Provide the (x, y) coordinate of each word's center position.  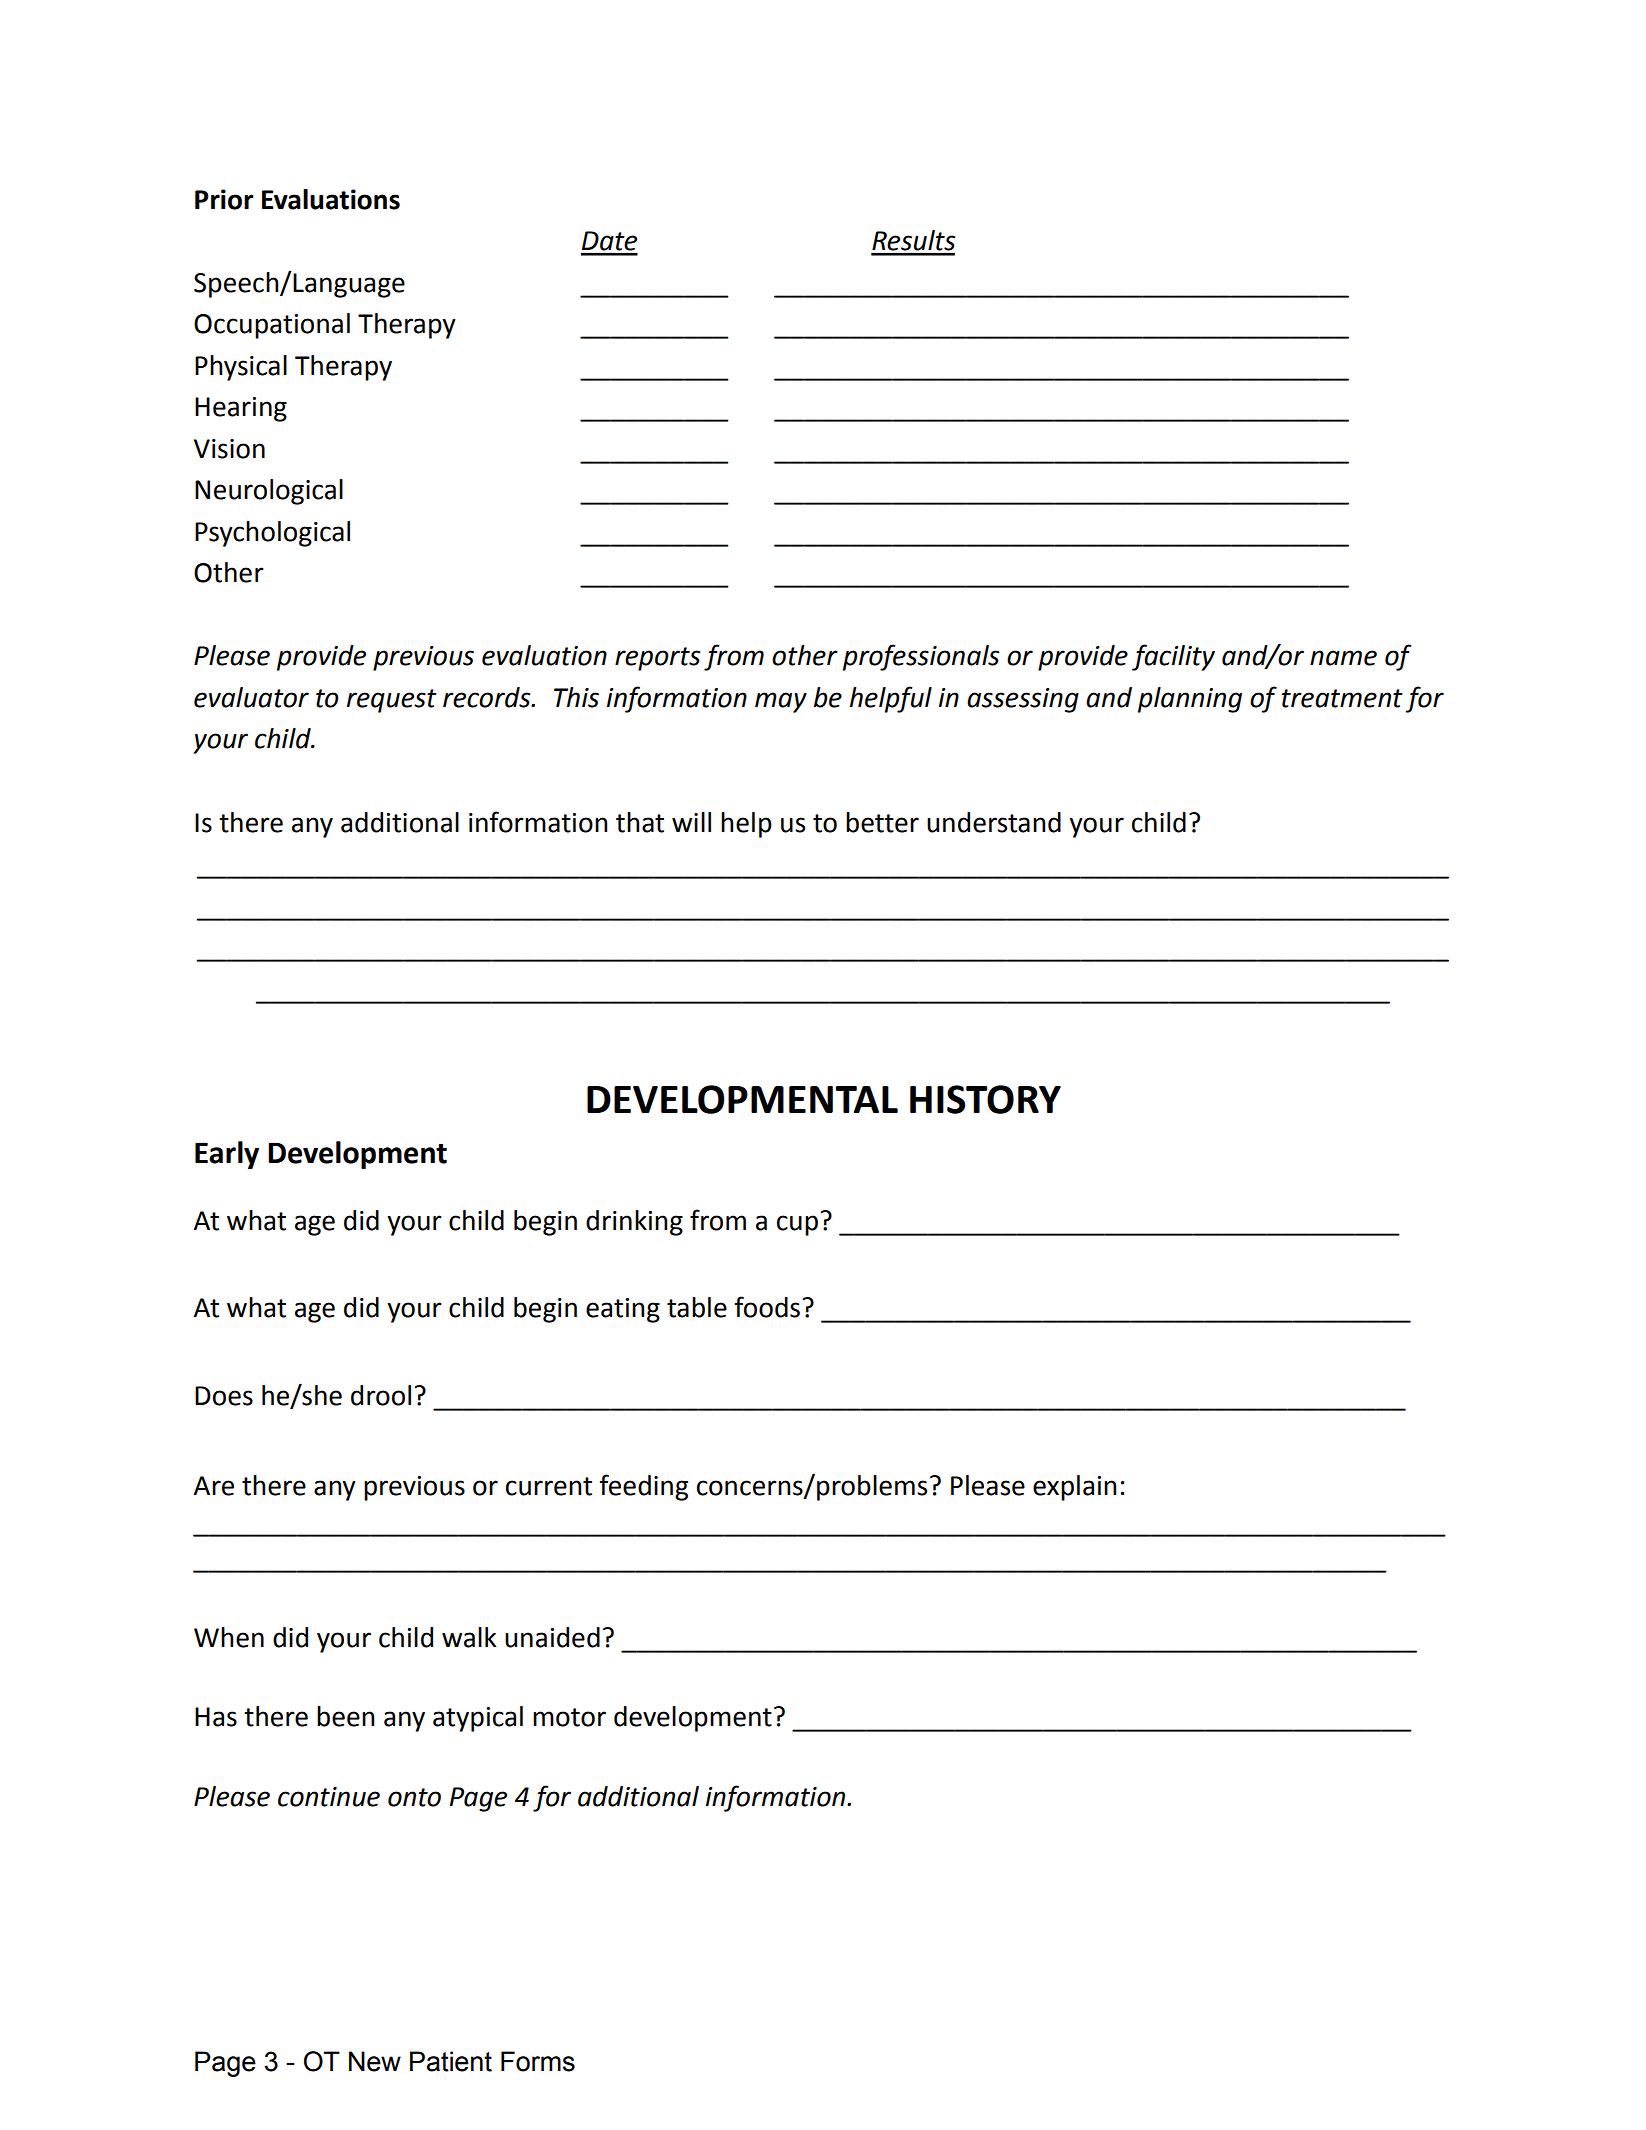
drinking (634, 1223)
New (375, 2061)
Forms (538, 2061)
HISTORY (985, 1099)
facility (1173, 657)
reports (657, 659)
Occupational (272, 326)
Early (227, 1155)
